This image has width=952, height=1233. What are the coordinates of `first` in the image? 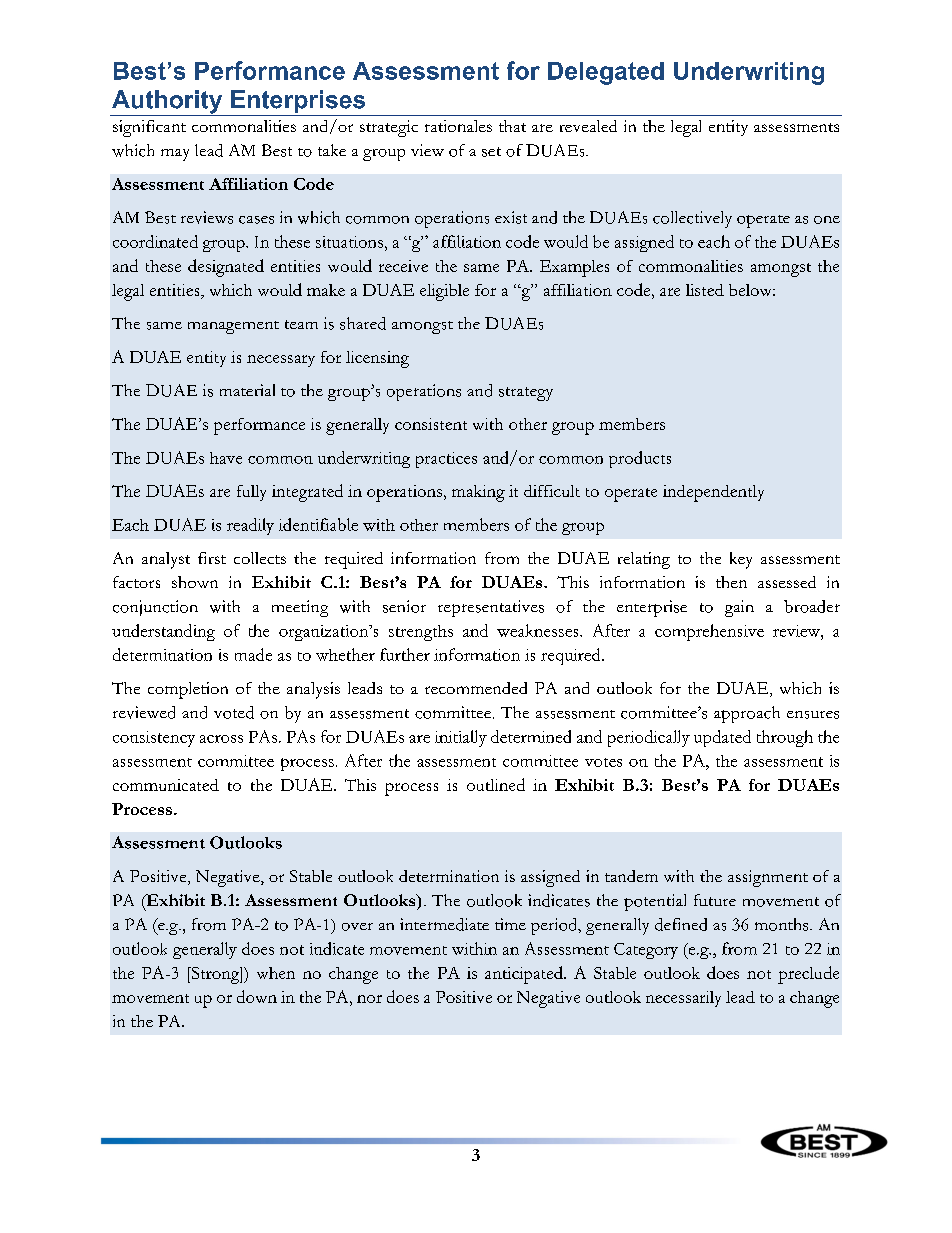 It's located at (212, 558).
